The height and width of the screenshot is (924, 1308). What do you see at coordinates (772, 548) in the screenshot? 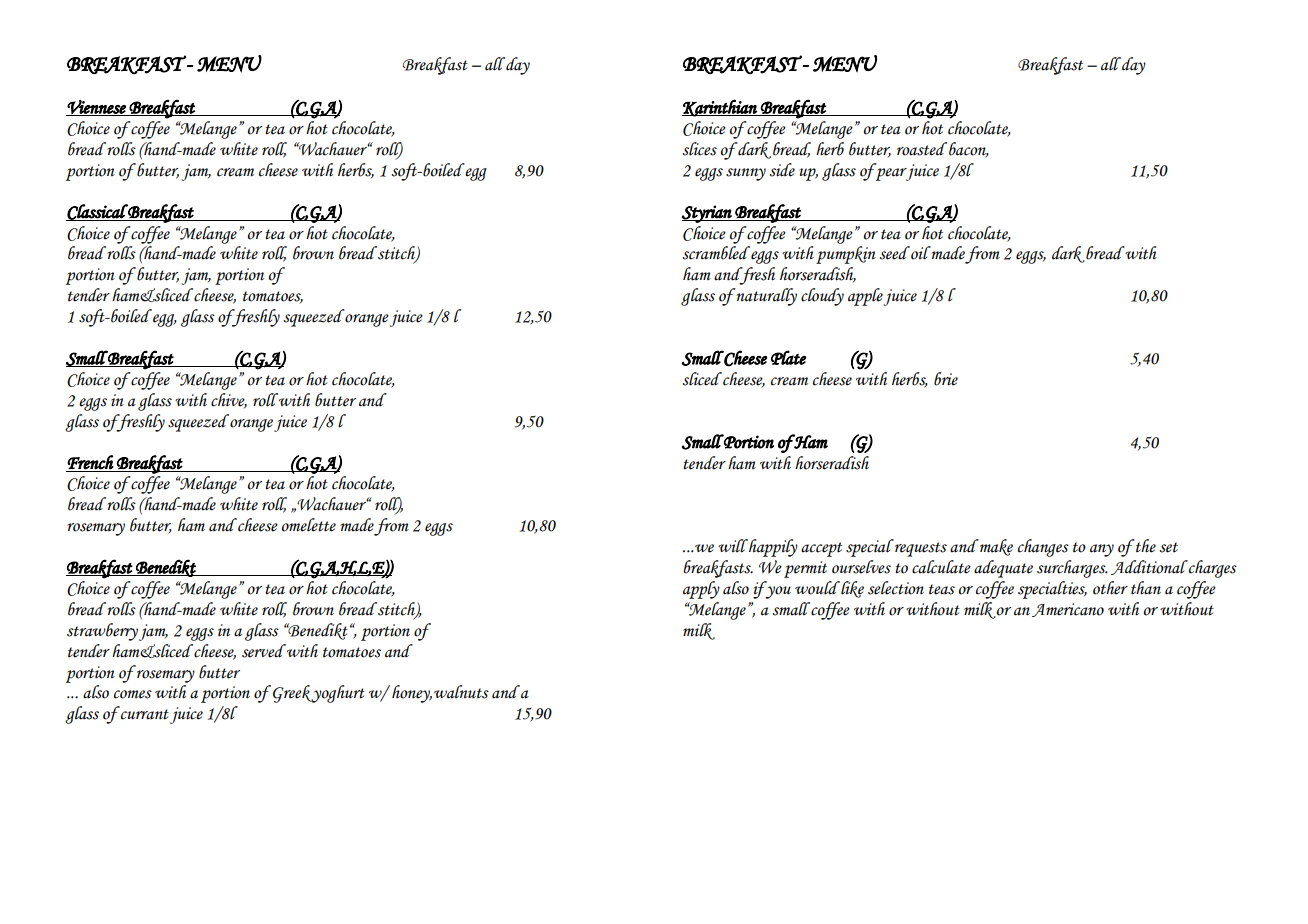
I see `happily` at bounding box center [772, 548].
